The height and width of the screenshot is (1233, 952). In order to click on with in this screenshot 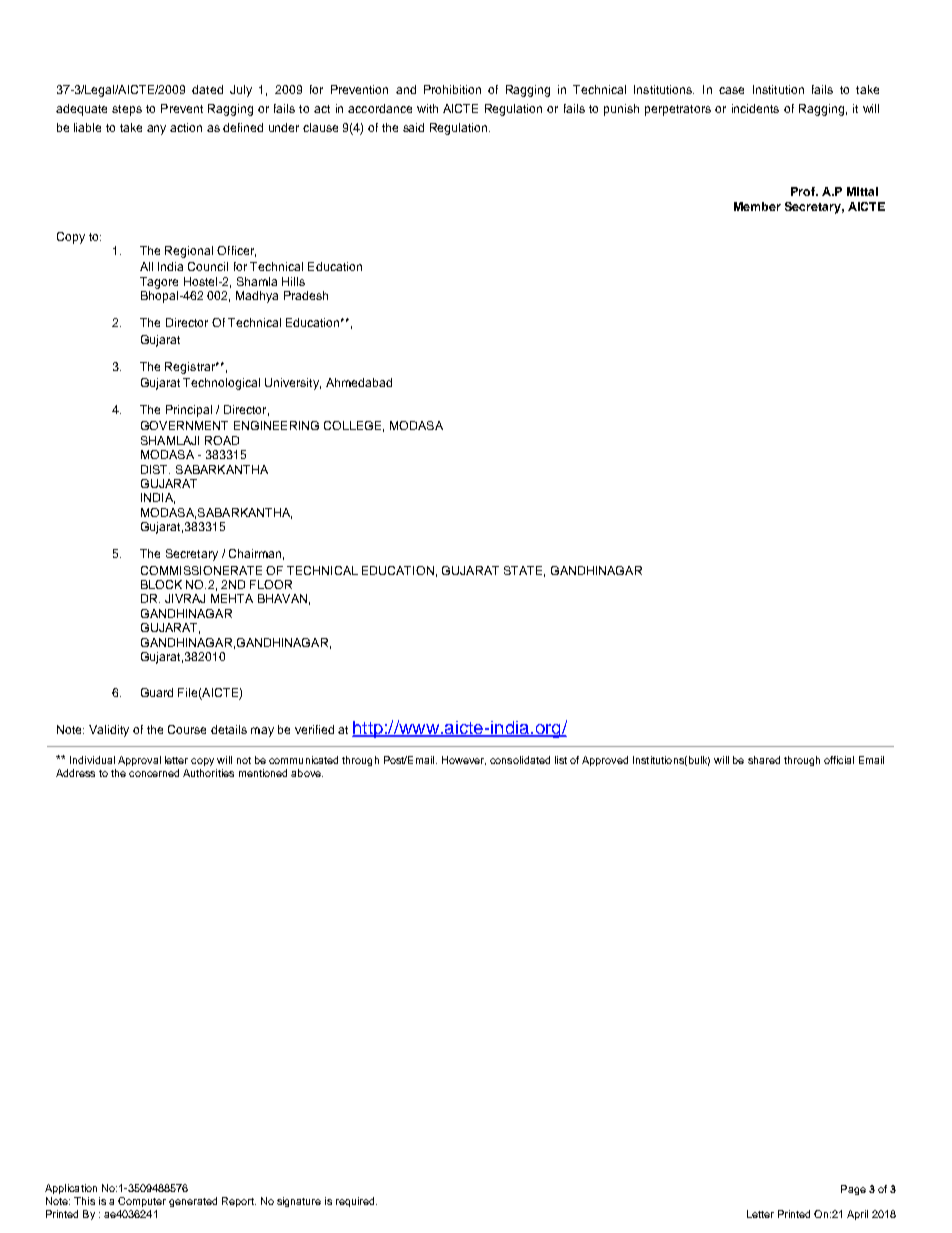, I will do `click(427, 108)`.
